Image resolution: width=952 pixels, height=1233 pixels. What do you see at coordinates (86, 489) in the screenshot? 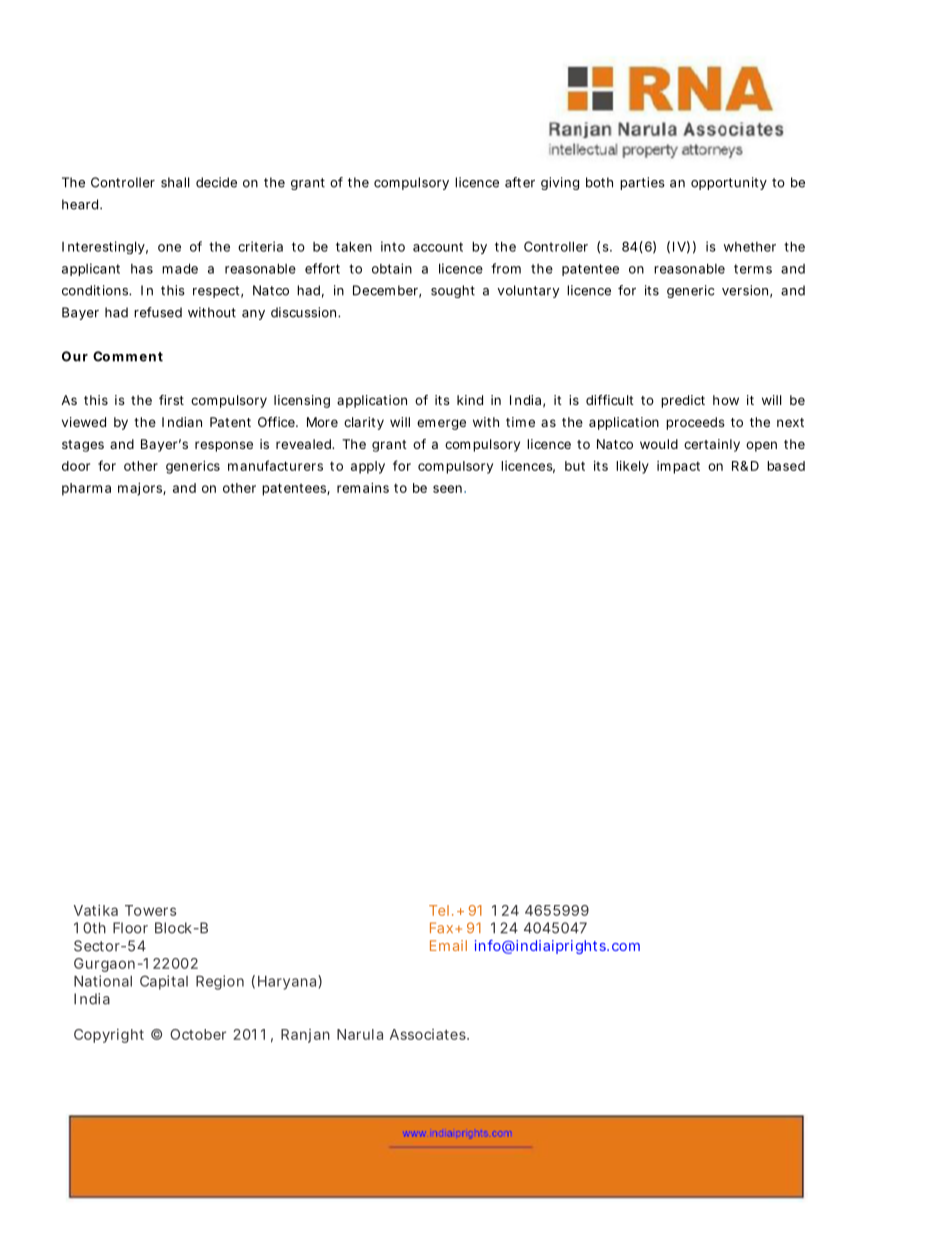
I see `pharma` at bounding box center [86, 489].
